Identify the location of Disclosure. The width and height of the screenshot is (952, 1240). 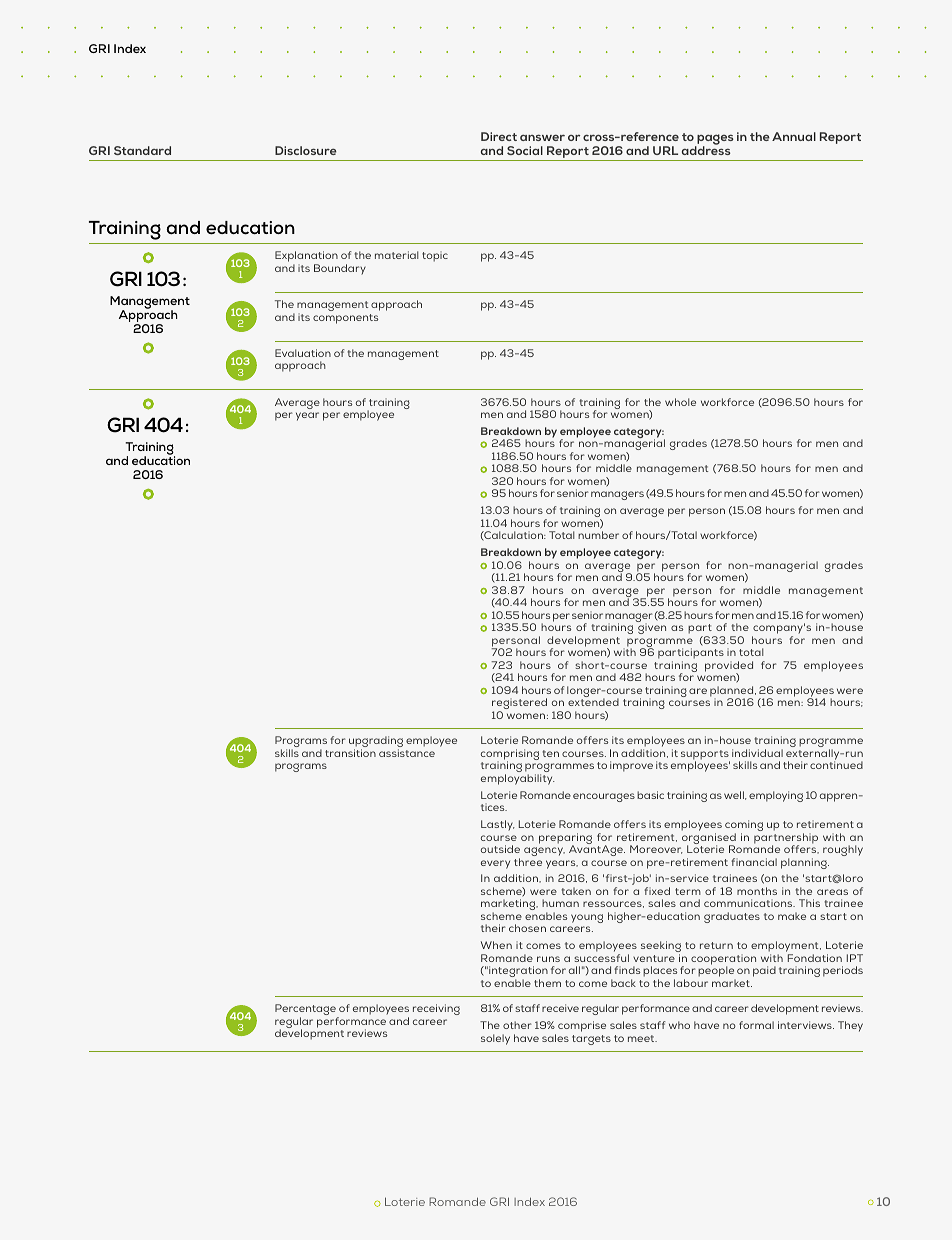
(306, 150).
